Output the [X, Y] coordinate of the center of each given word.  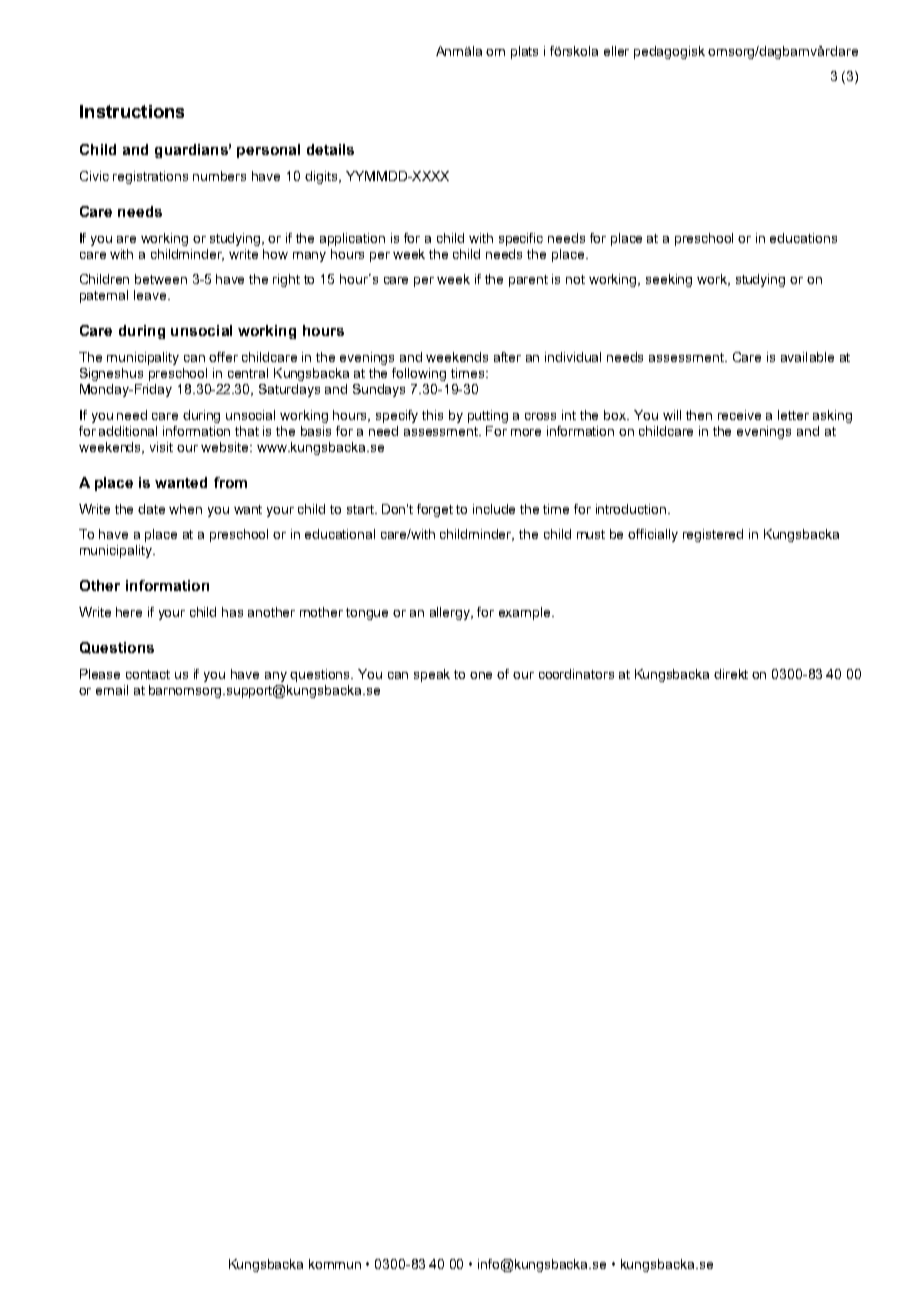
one [481, 675]
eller [616, 51]
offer [223, 357]
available [807, 357]
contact [148, 674]
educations [803, 238]
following [419, 374]
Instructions [132, 111]
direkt [731, 674]
